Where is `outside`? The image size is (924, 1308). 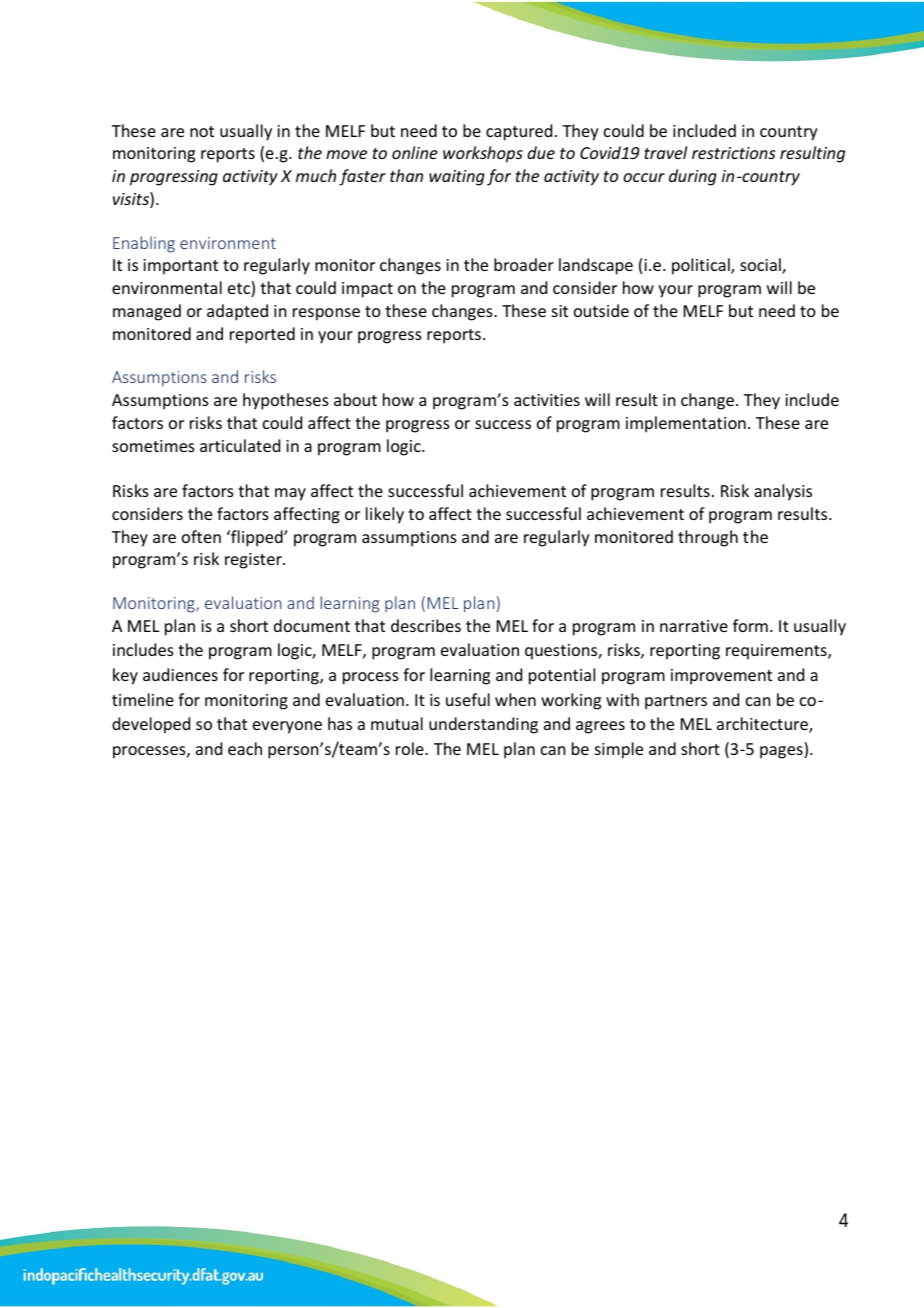
outside is located at coordinates (601, 310).
